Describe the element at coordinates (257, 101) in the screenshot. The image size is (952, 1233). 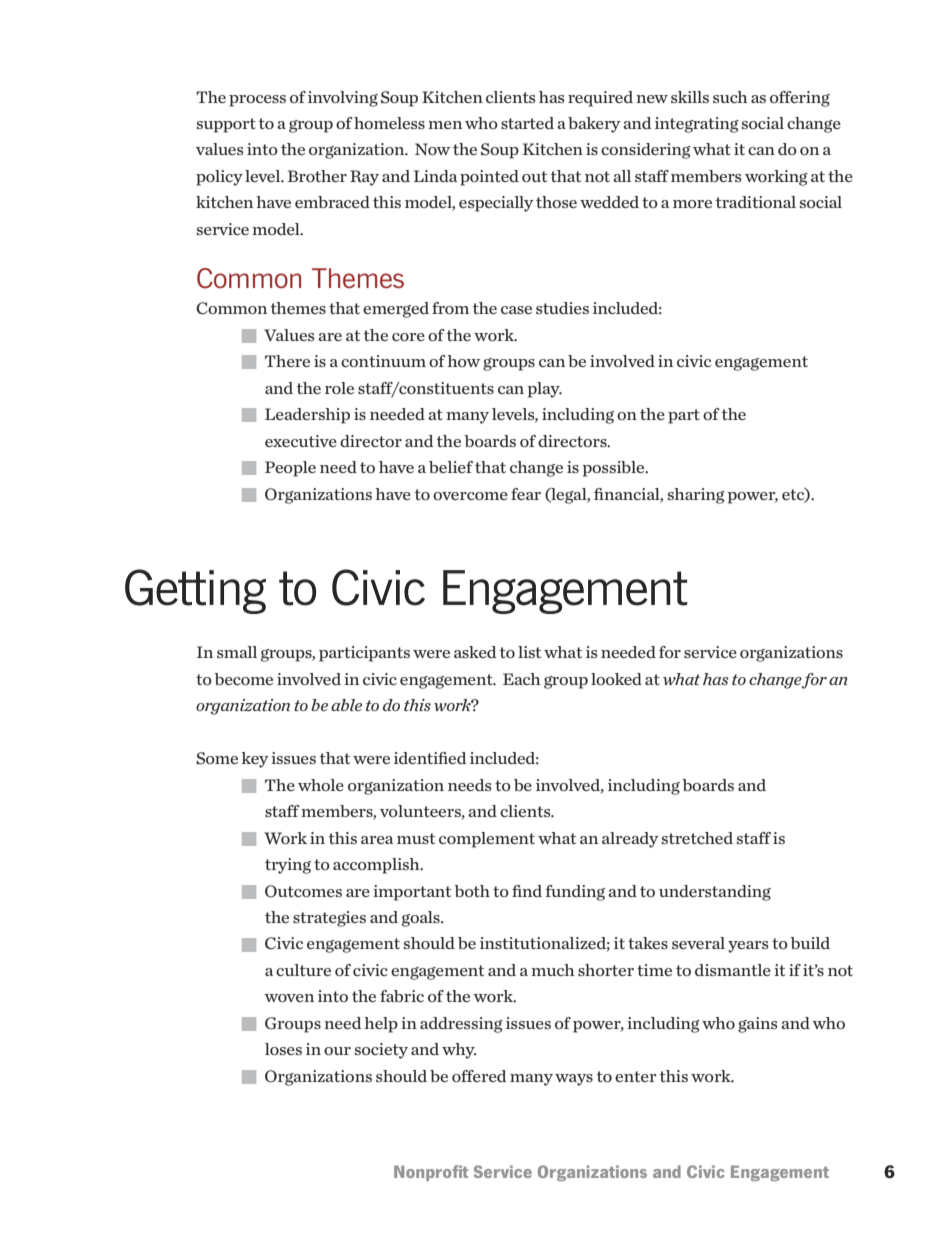
I see `process` at that location.
